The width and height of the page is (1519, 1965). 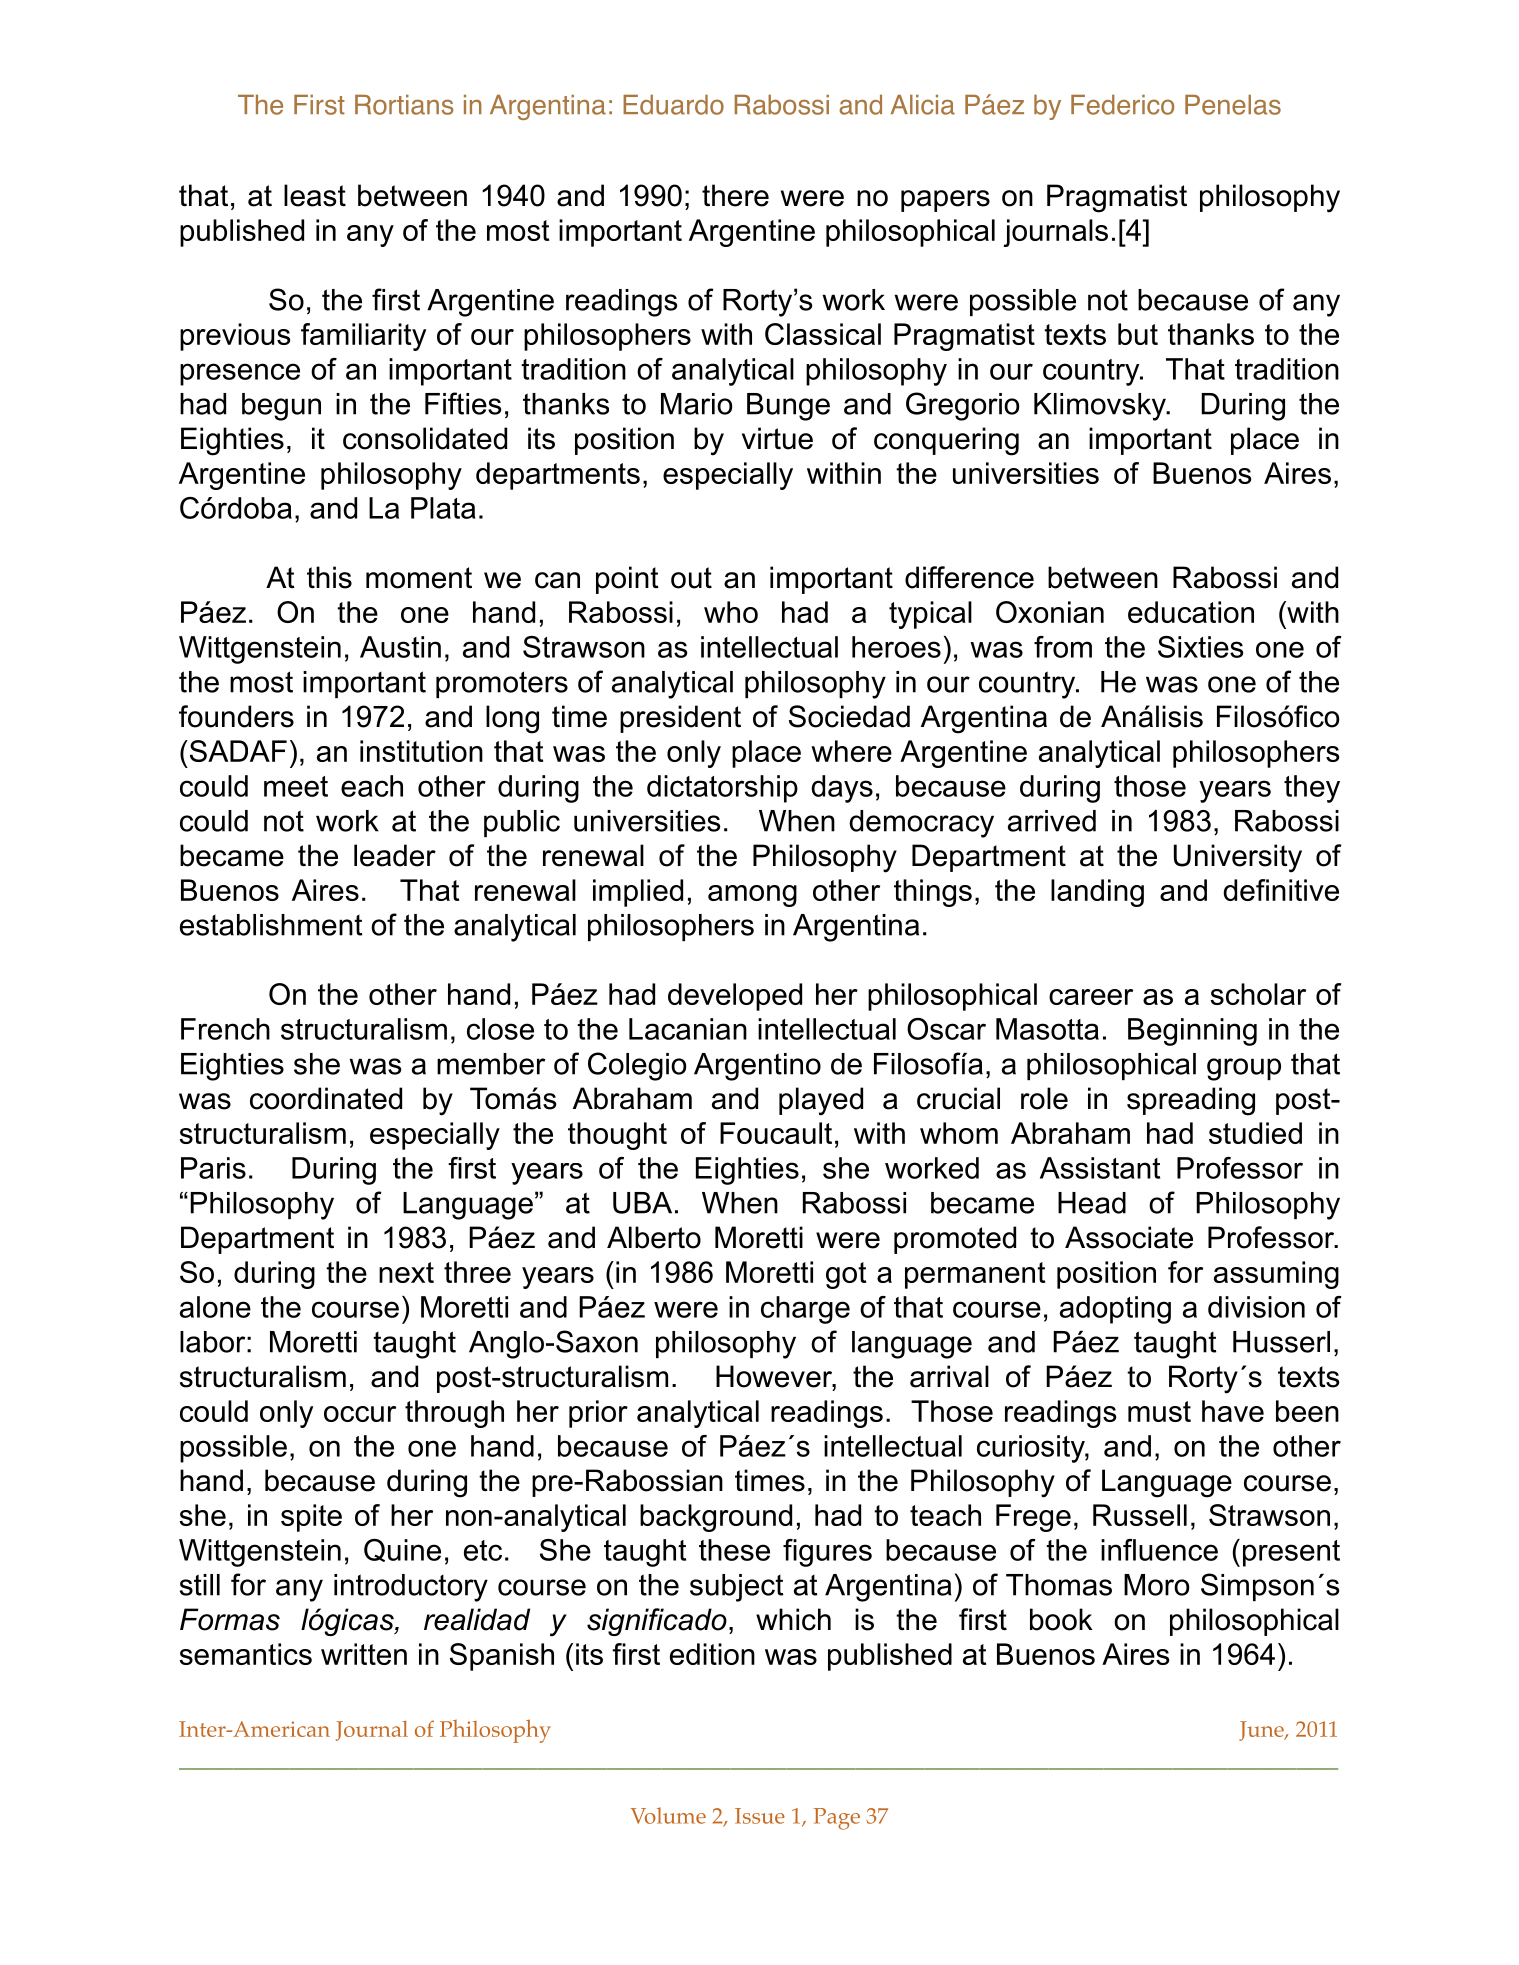 What do you see at coordinates (315, 195) in the page?
I see `least` at bounding box center [315, 195].
